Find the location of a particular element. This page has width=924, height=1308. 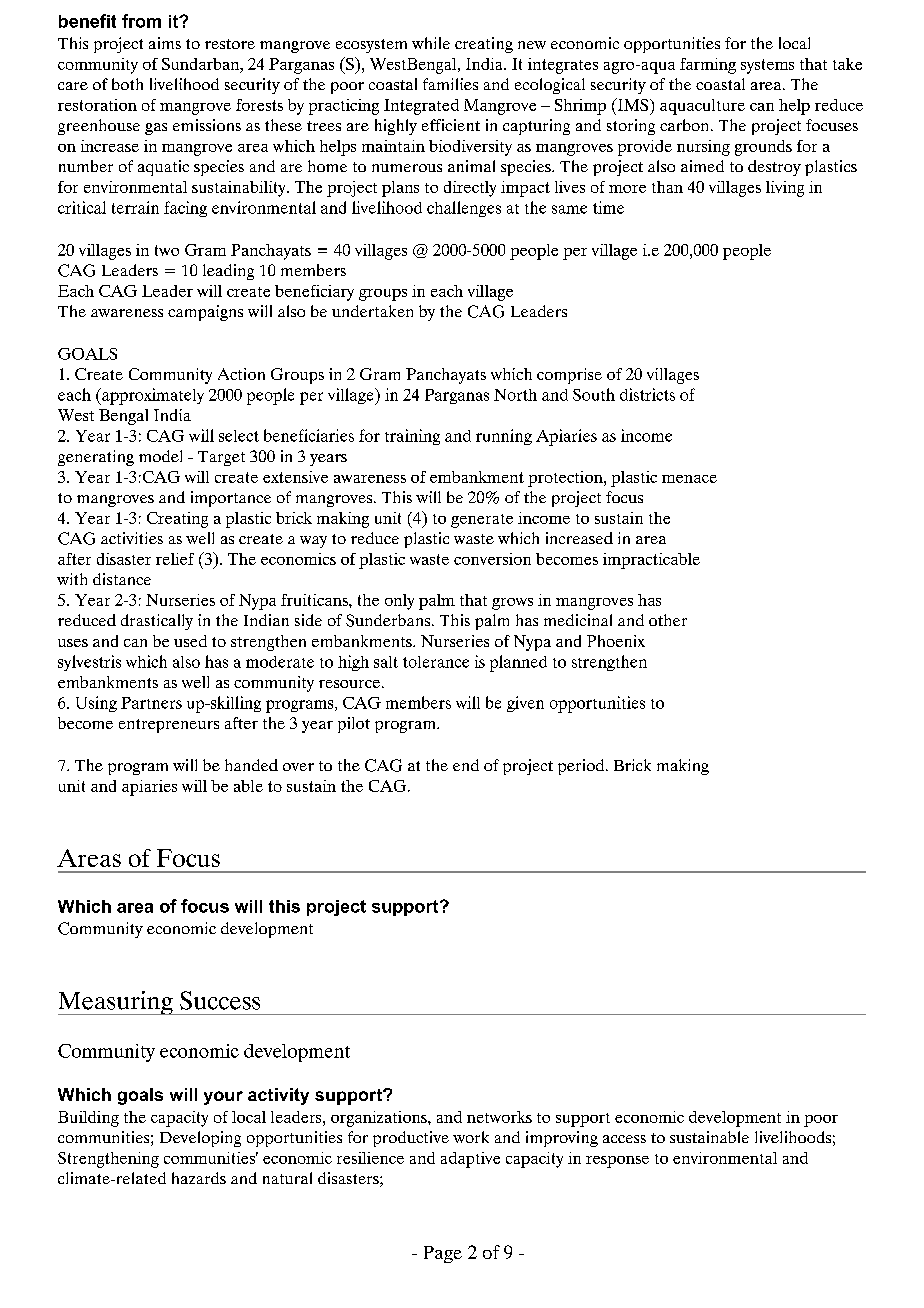

aims is located at coordinates (165, 43).
